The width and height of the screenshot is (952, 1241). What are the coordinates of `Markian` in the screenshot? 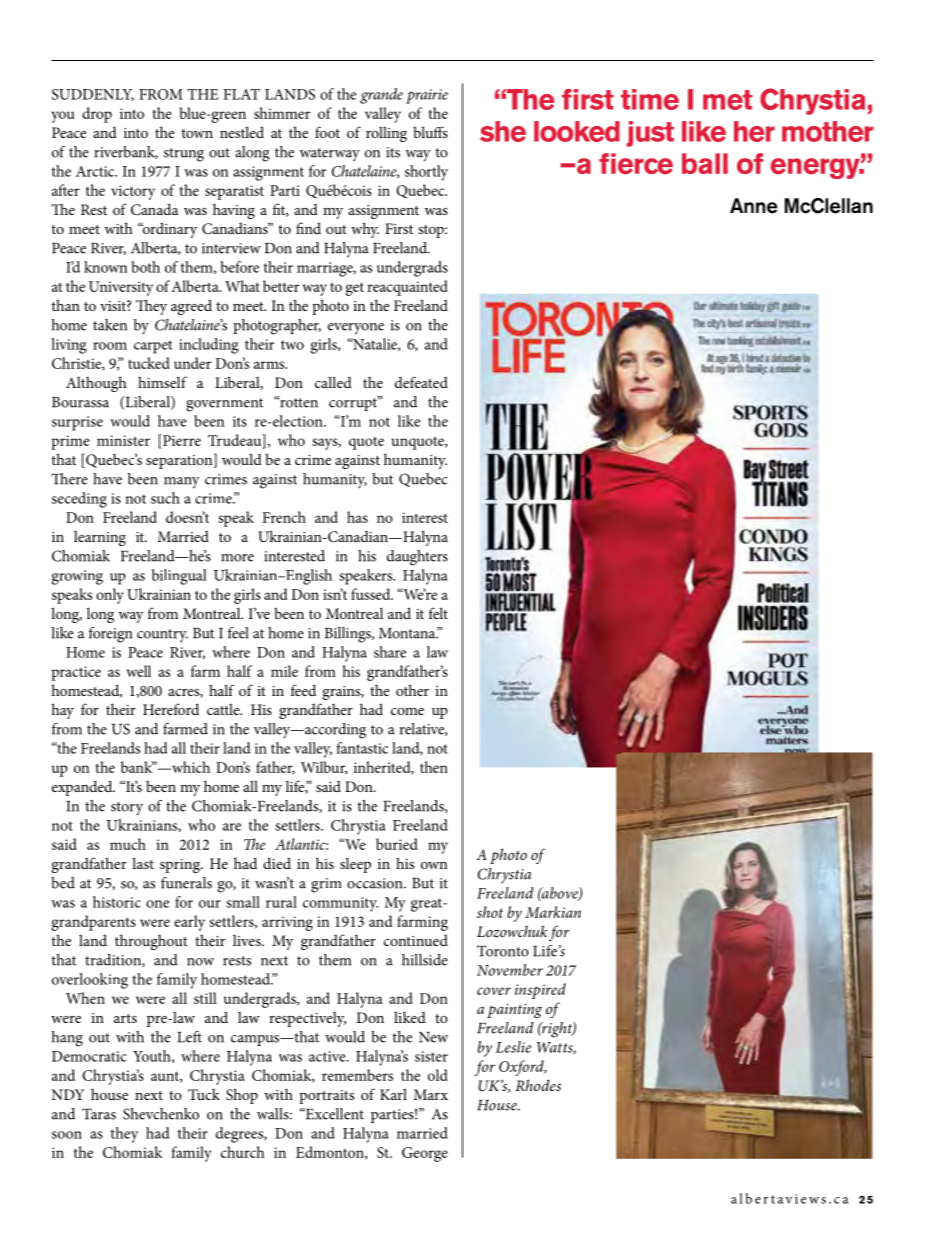 It's located at (553, 912).
